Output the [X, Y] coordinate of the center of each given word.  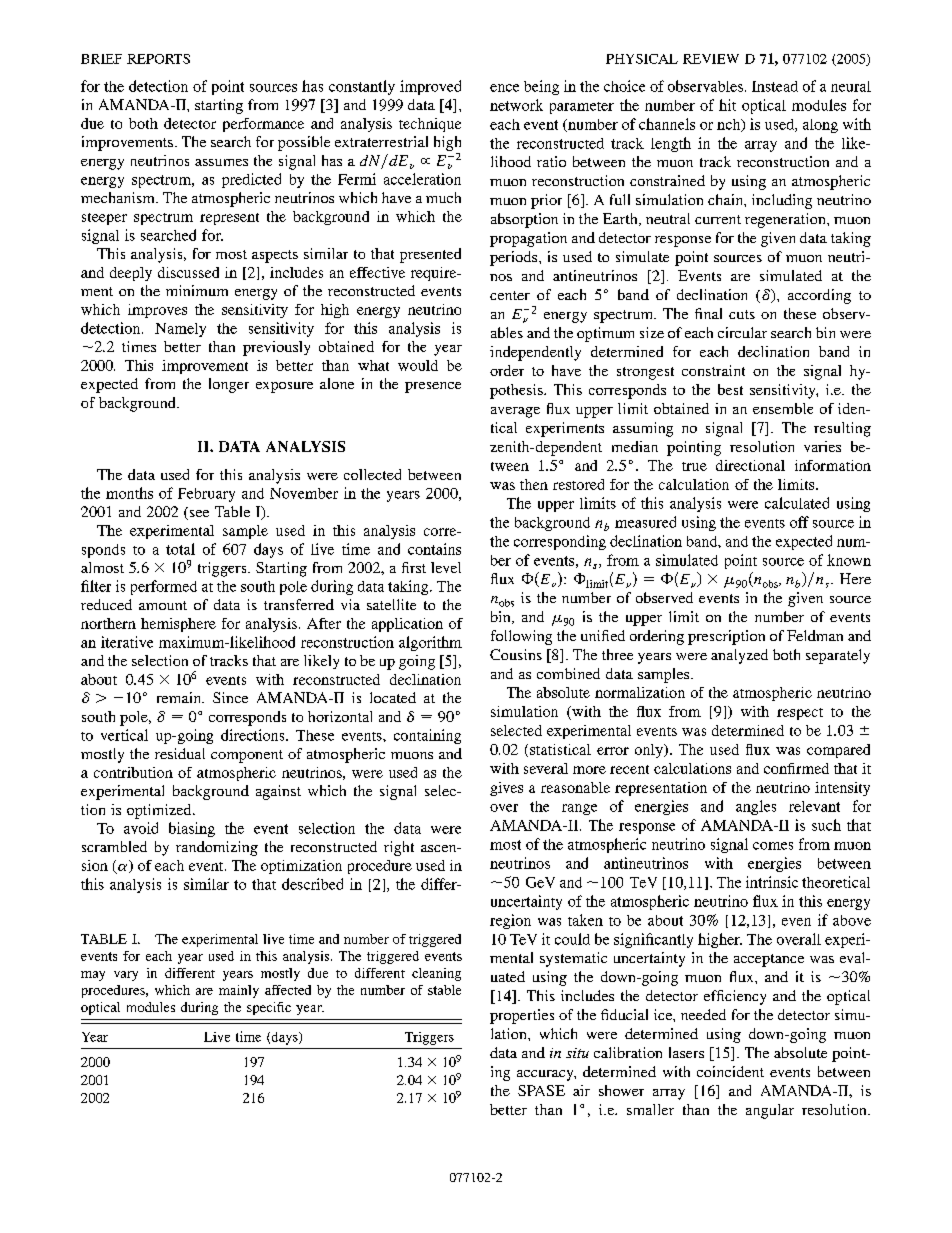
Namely [180, 330]
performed [164, 587]
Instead [775, 86]
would [418, 365]
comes [773, 846]
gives [506, 789]
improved [430, 87]
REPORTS [158, 59]
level [446, 567]
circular [742, 332]
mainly [239, 991]
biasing [192, 829]
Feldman [815, 635]
